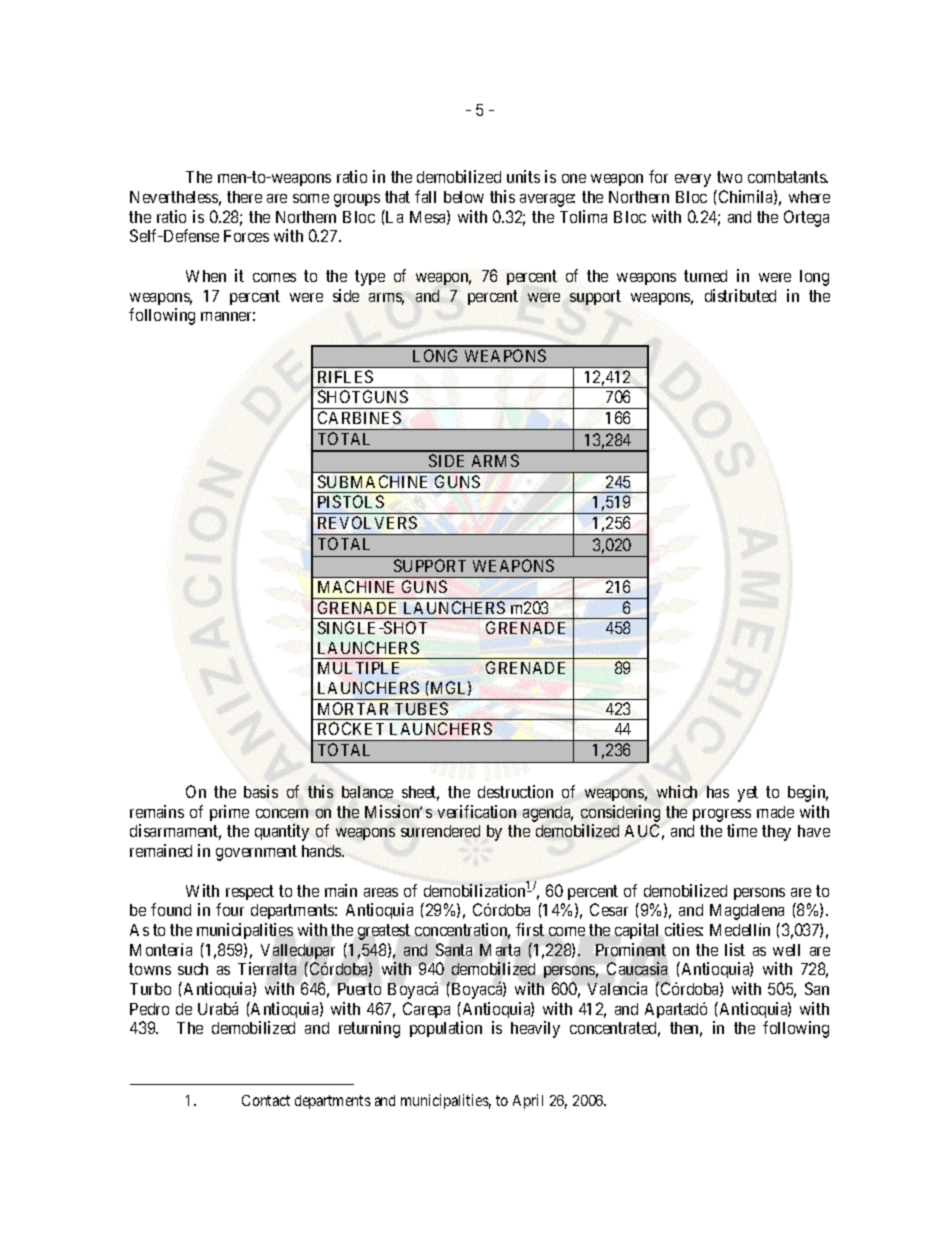  What do you see at coordinates (535, 1029) in the page?
I see `heavily` at bounding box center [535, 1029].
